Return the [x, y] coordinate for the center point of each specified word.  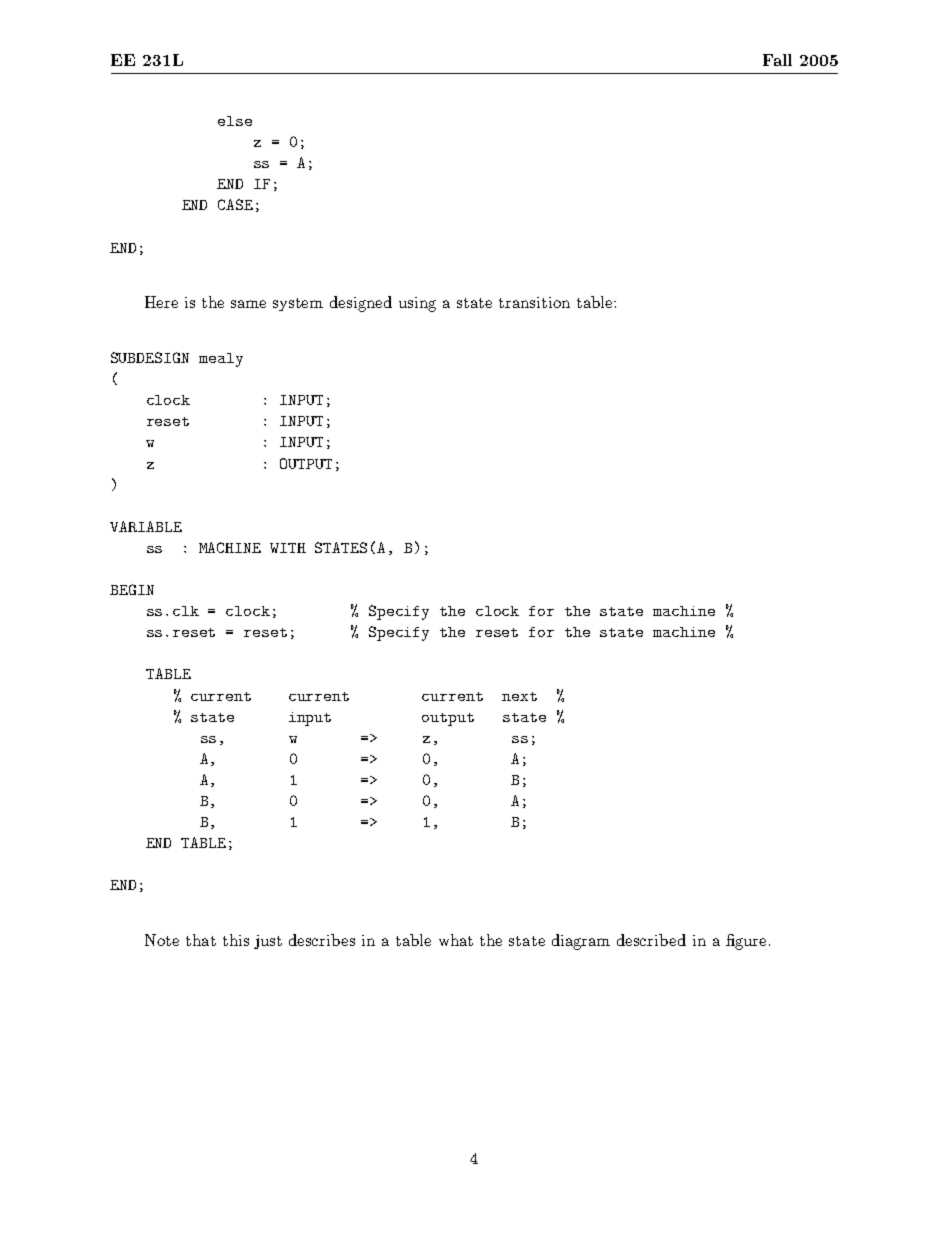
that [201, 940]
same [248, 304]
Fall [777, 60]
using [417, 304]
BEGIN [132, 589]
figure [746, 942]
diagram [581, 942]
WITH [288, 548]
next [519, 696]
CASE [235, 204]
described [651, 940]
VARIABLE [146, 526]
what [456, 940]
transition [534, 302]
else [235, 121]
